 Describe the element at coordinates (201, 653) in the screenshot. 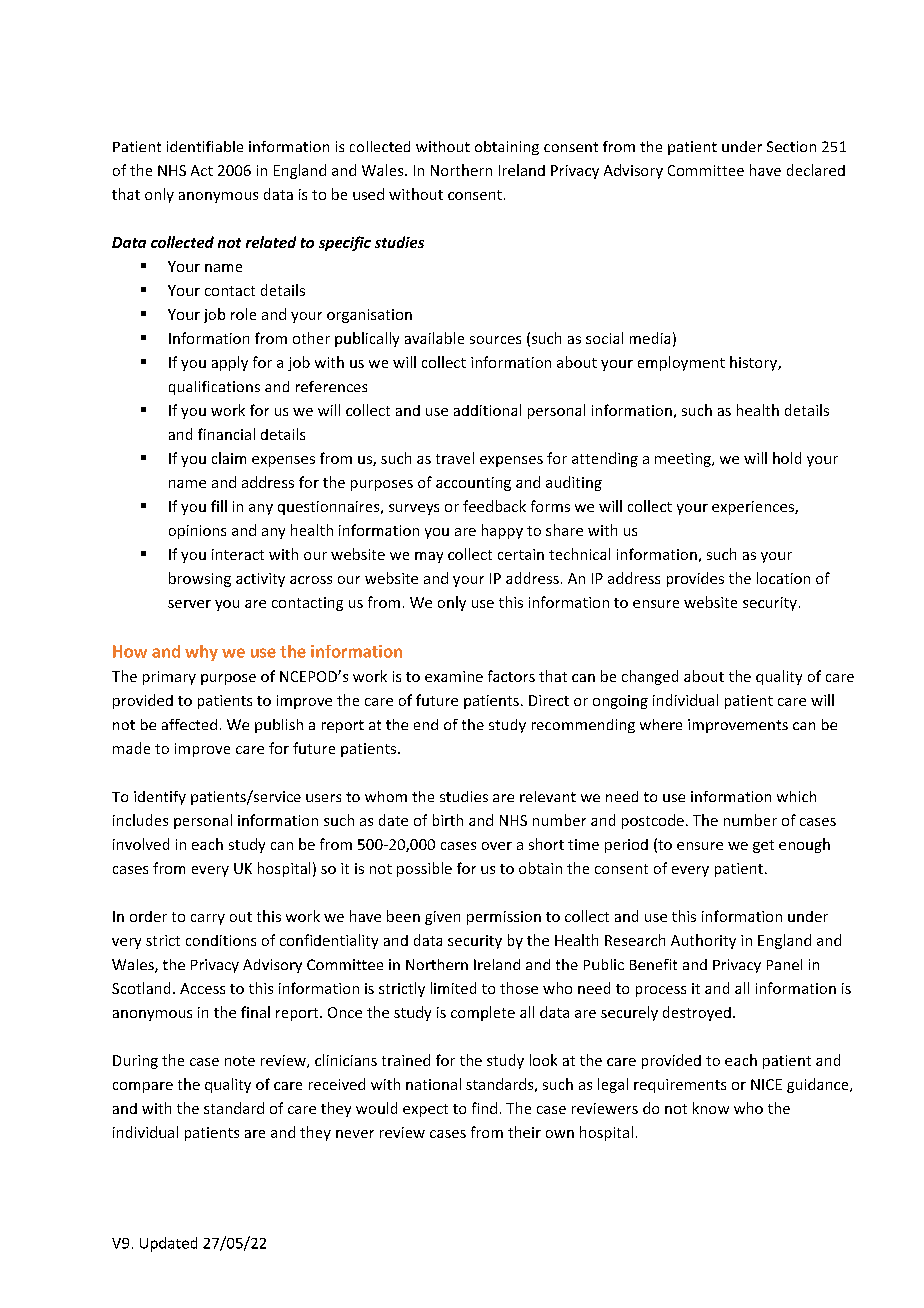

I see `why` at that location.
